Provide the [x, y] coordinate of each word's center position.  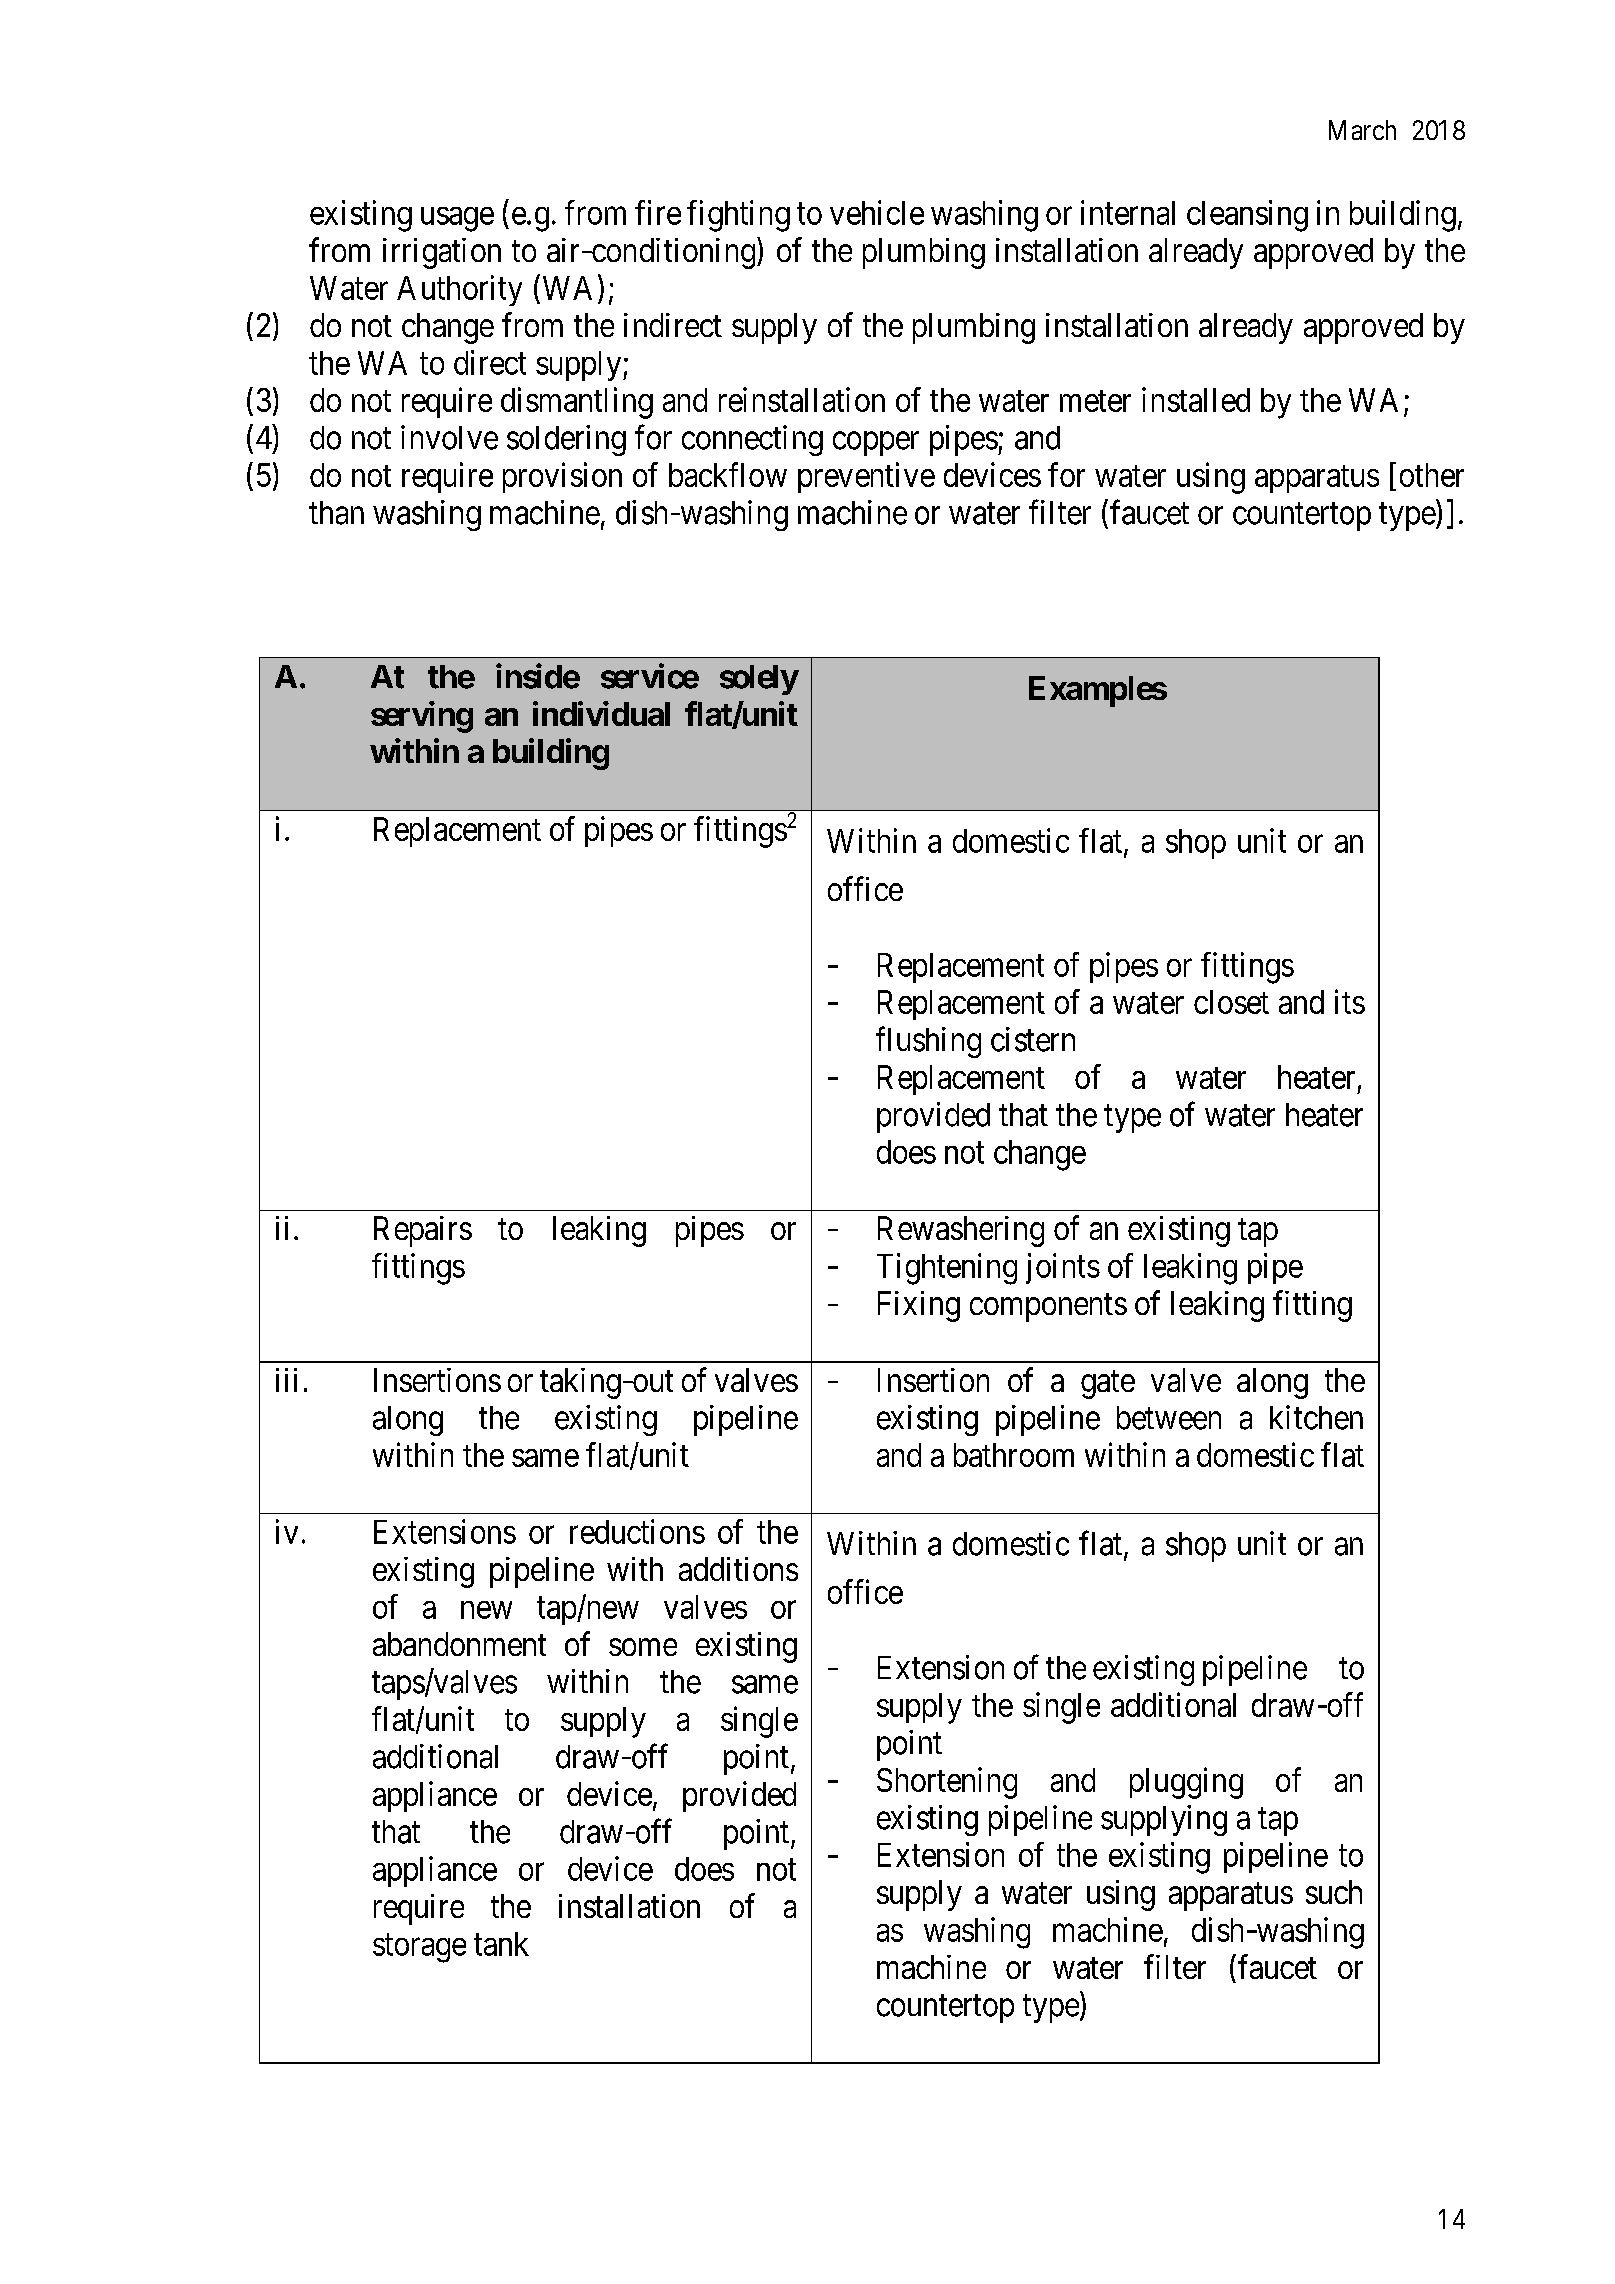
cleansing [1247, 216]
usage [457, 219]
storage [419, 1948]
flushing [928, 1042]
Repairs [423, 1231]
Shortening [947, 1783]
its [1350, 1001]
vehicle [877, 212]
